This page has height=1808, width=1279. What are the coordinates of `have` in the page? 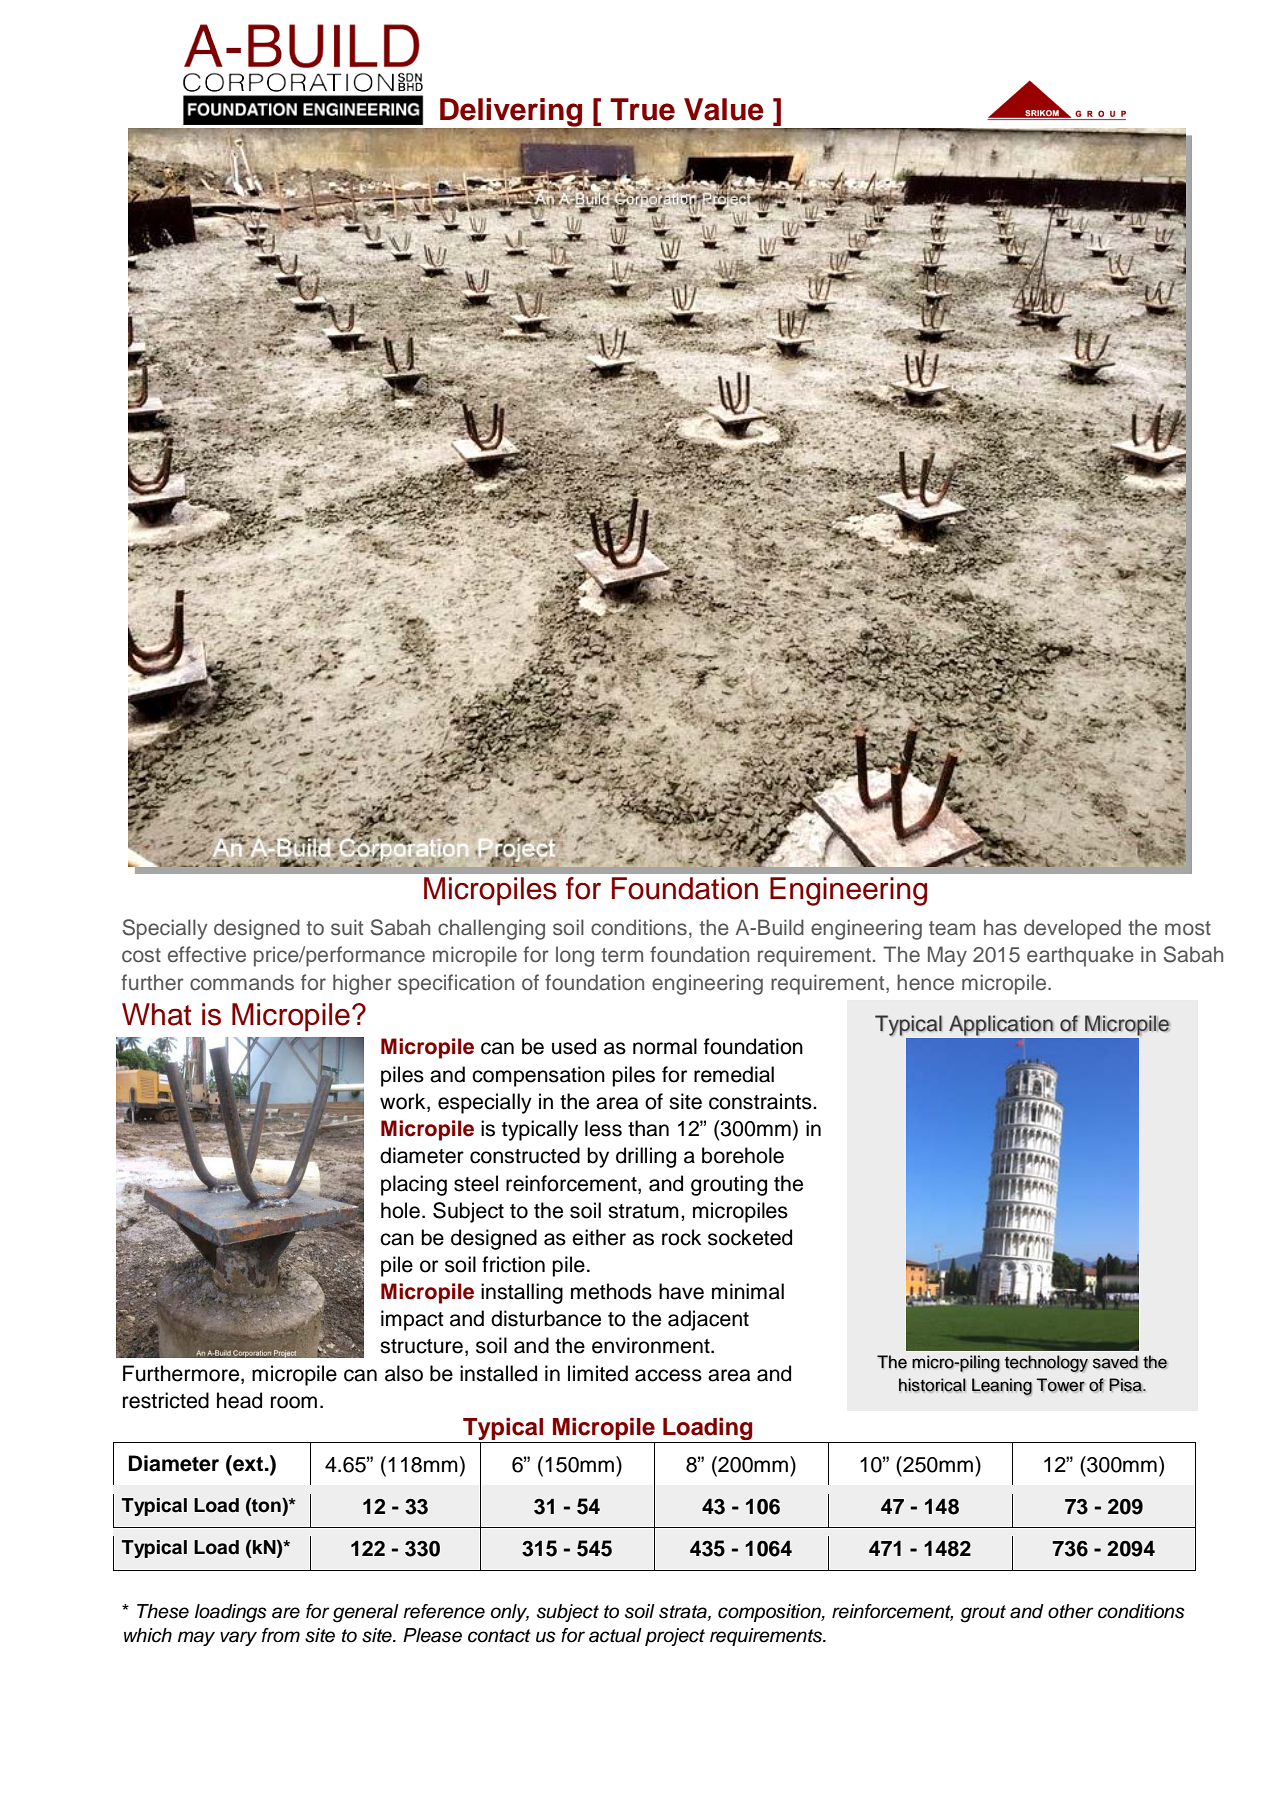 It's located at (681, 1291).
